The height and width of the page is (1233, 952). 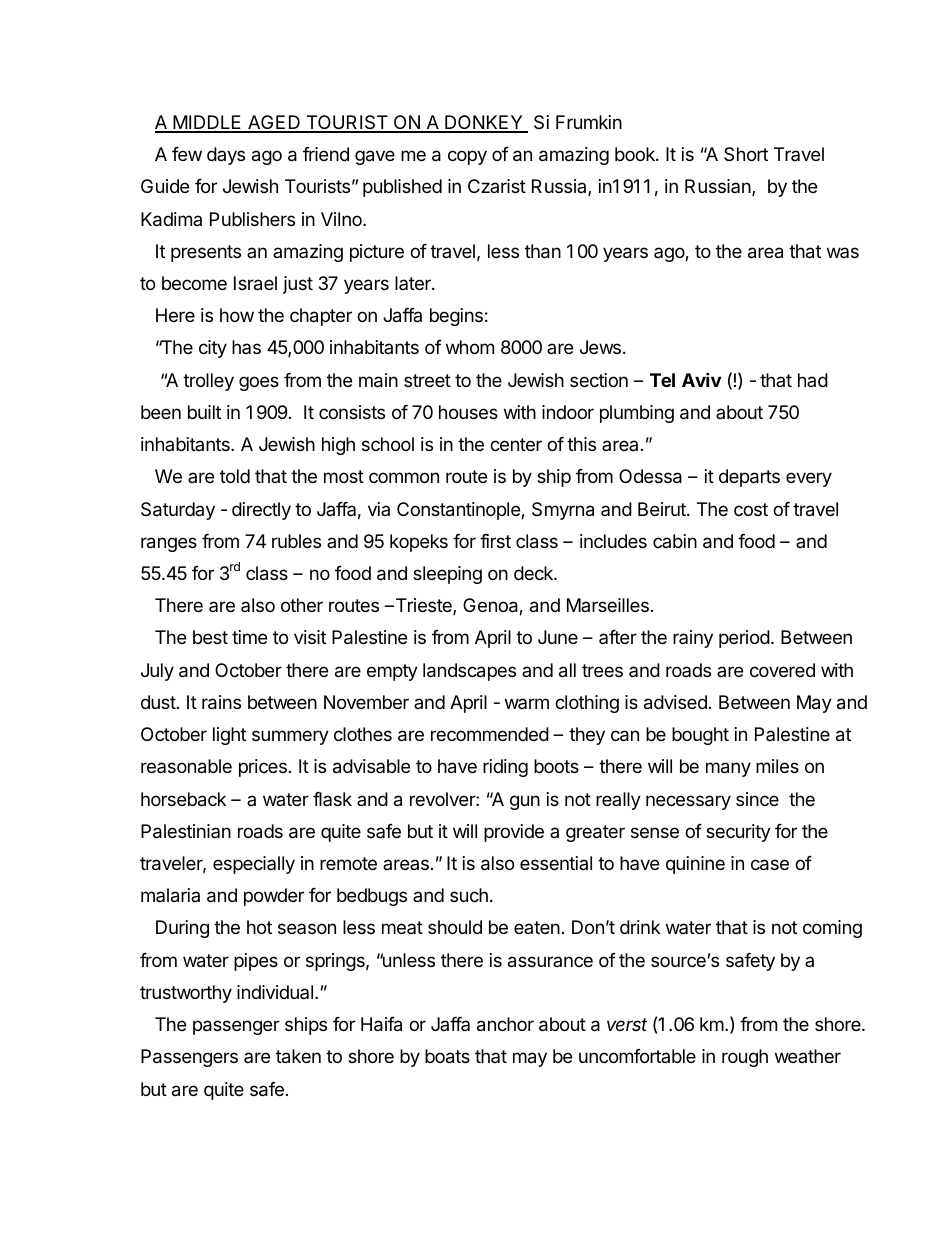 What do you see at coordinates (229, 736) in the page?
I see `light` at bounding box center [229, 736].
